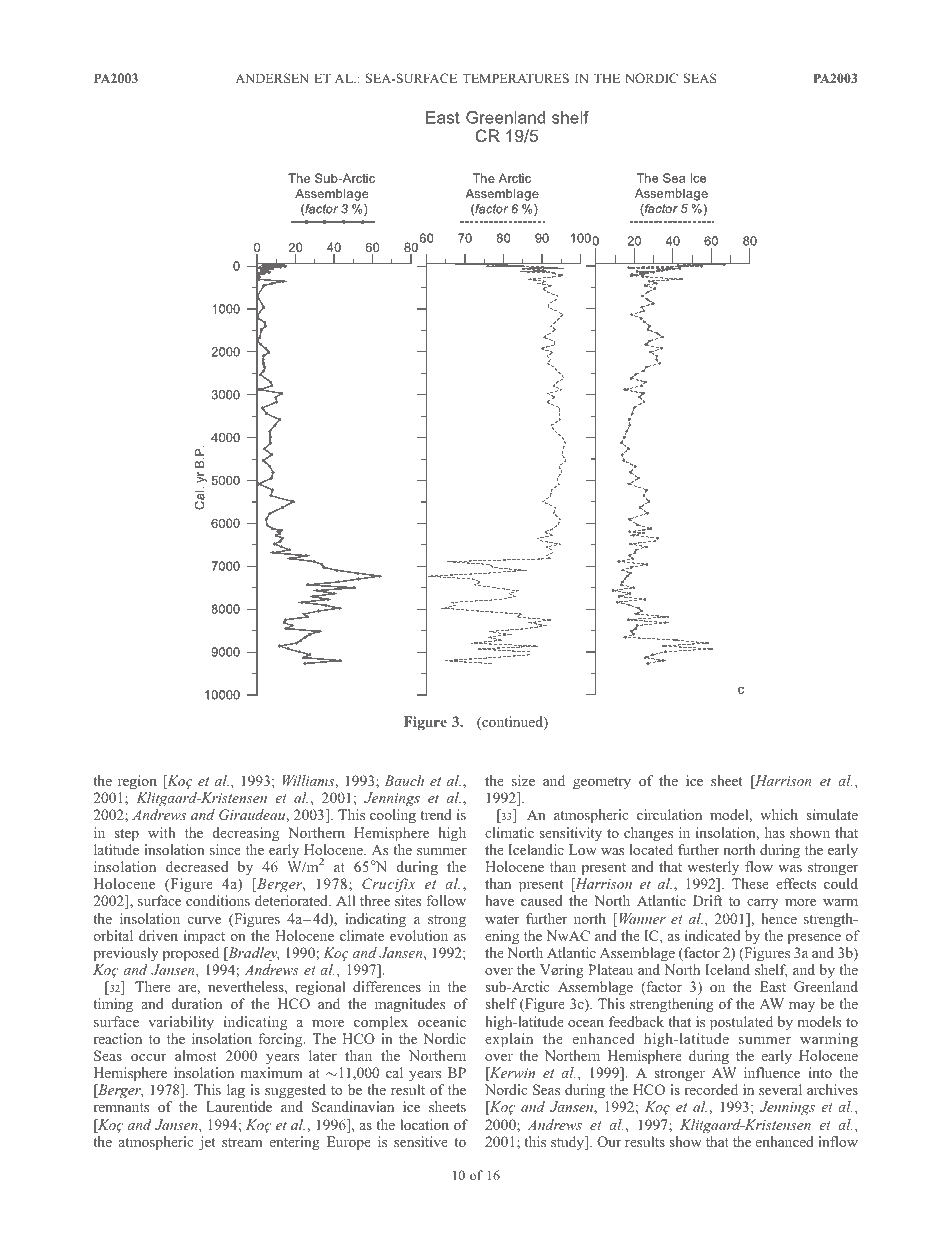 Image resolution: width=952 pixels, height=1241 pixels. Describe the element at coordinates (424, 1124) in the image. I see `location` at that location.
